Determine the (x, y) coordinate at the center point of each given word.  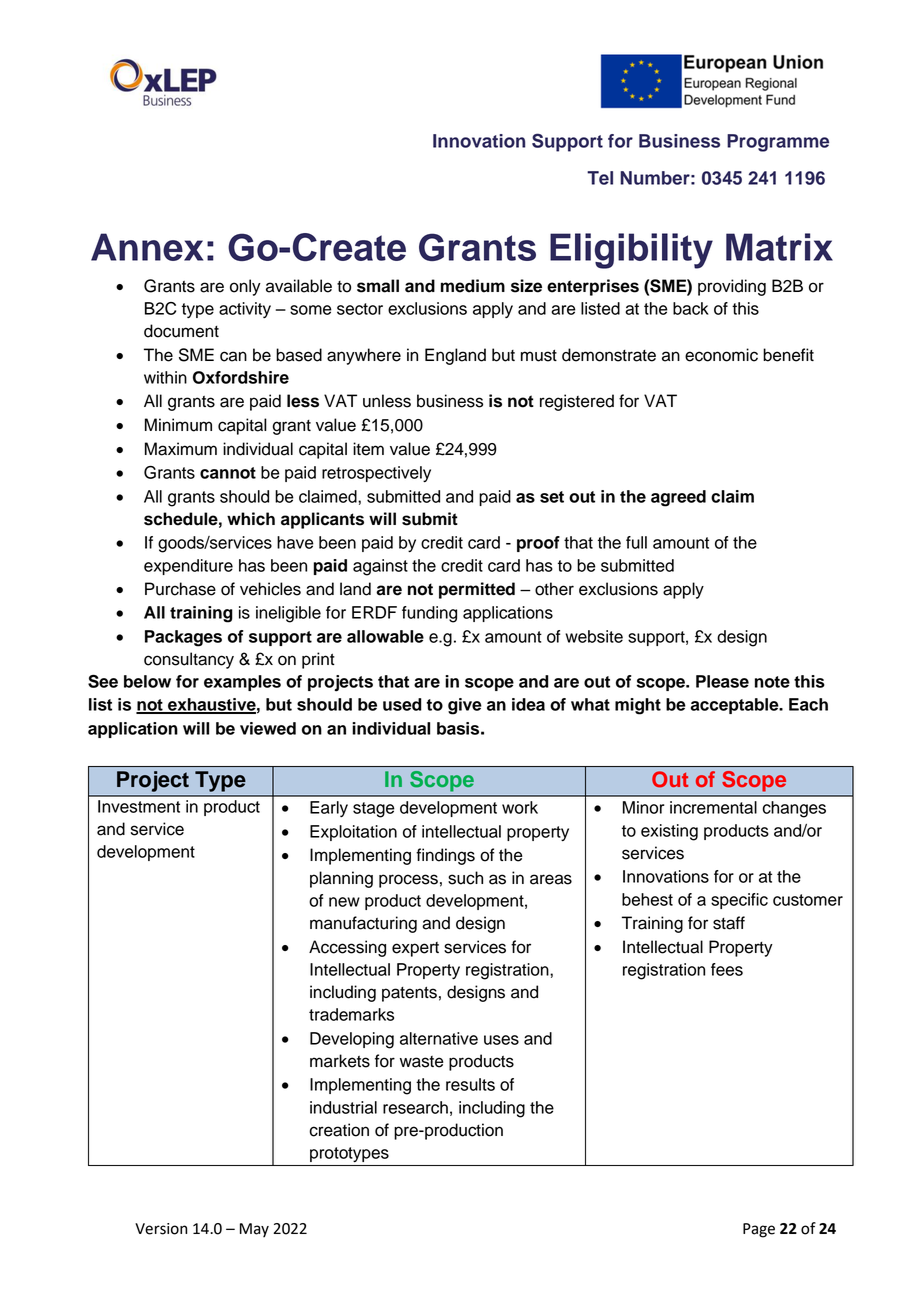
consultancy (189, 660)
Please (722, 681)
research (415, 1107)
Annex (147, 247)
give (465, 706)
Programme (778, 143)
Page (759, 1230)
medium (473, 286)
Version (161, 1229)
